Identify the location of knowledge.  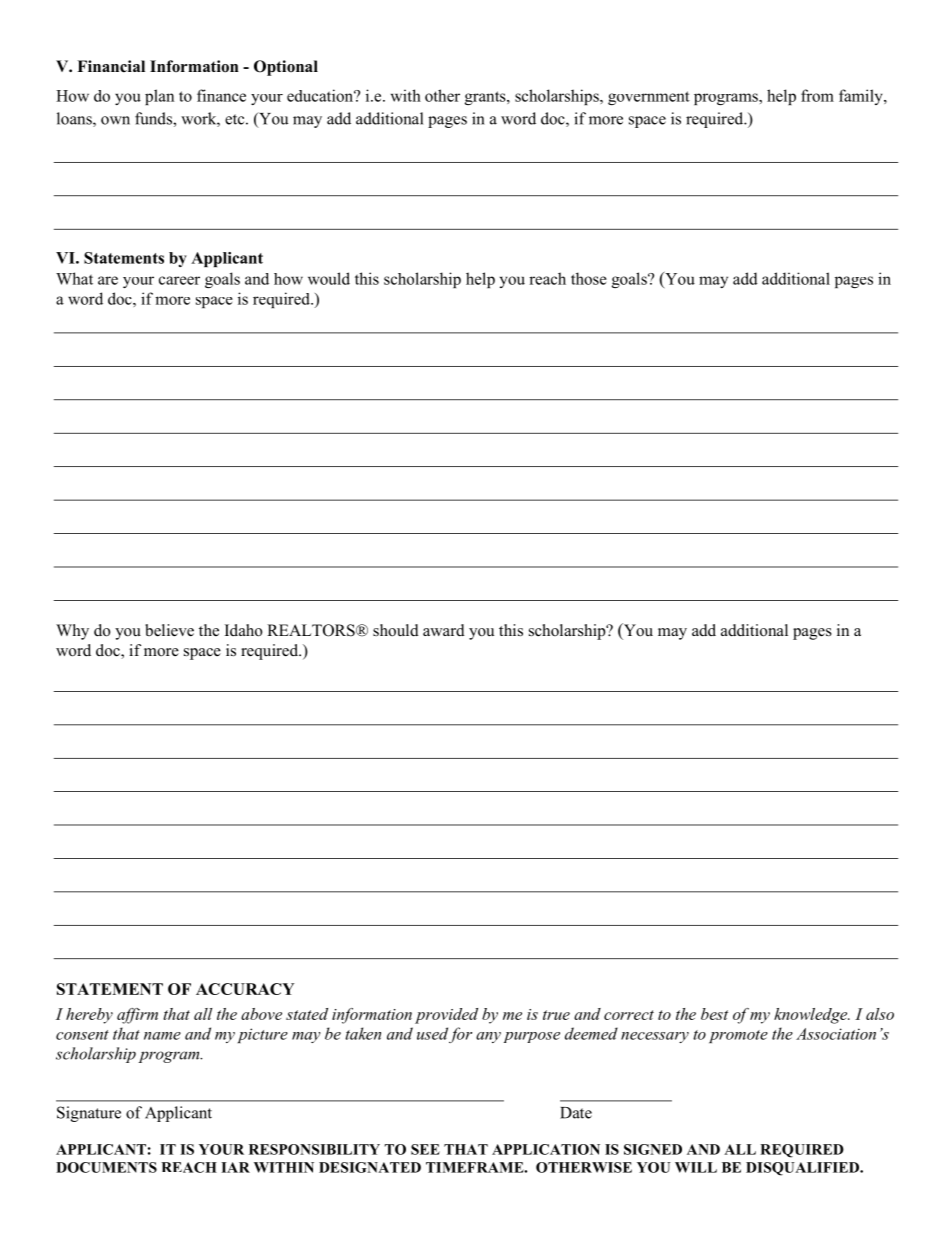
(812, 1016).
